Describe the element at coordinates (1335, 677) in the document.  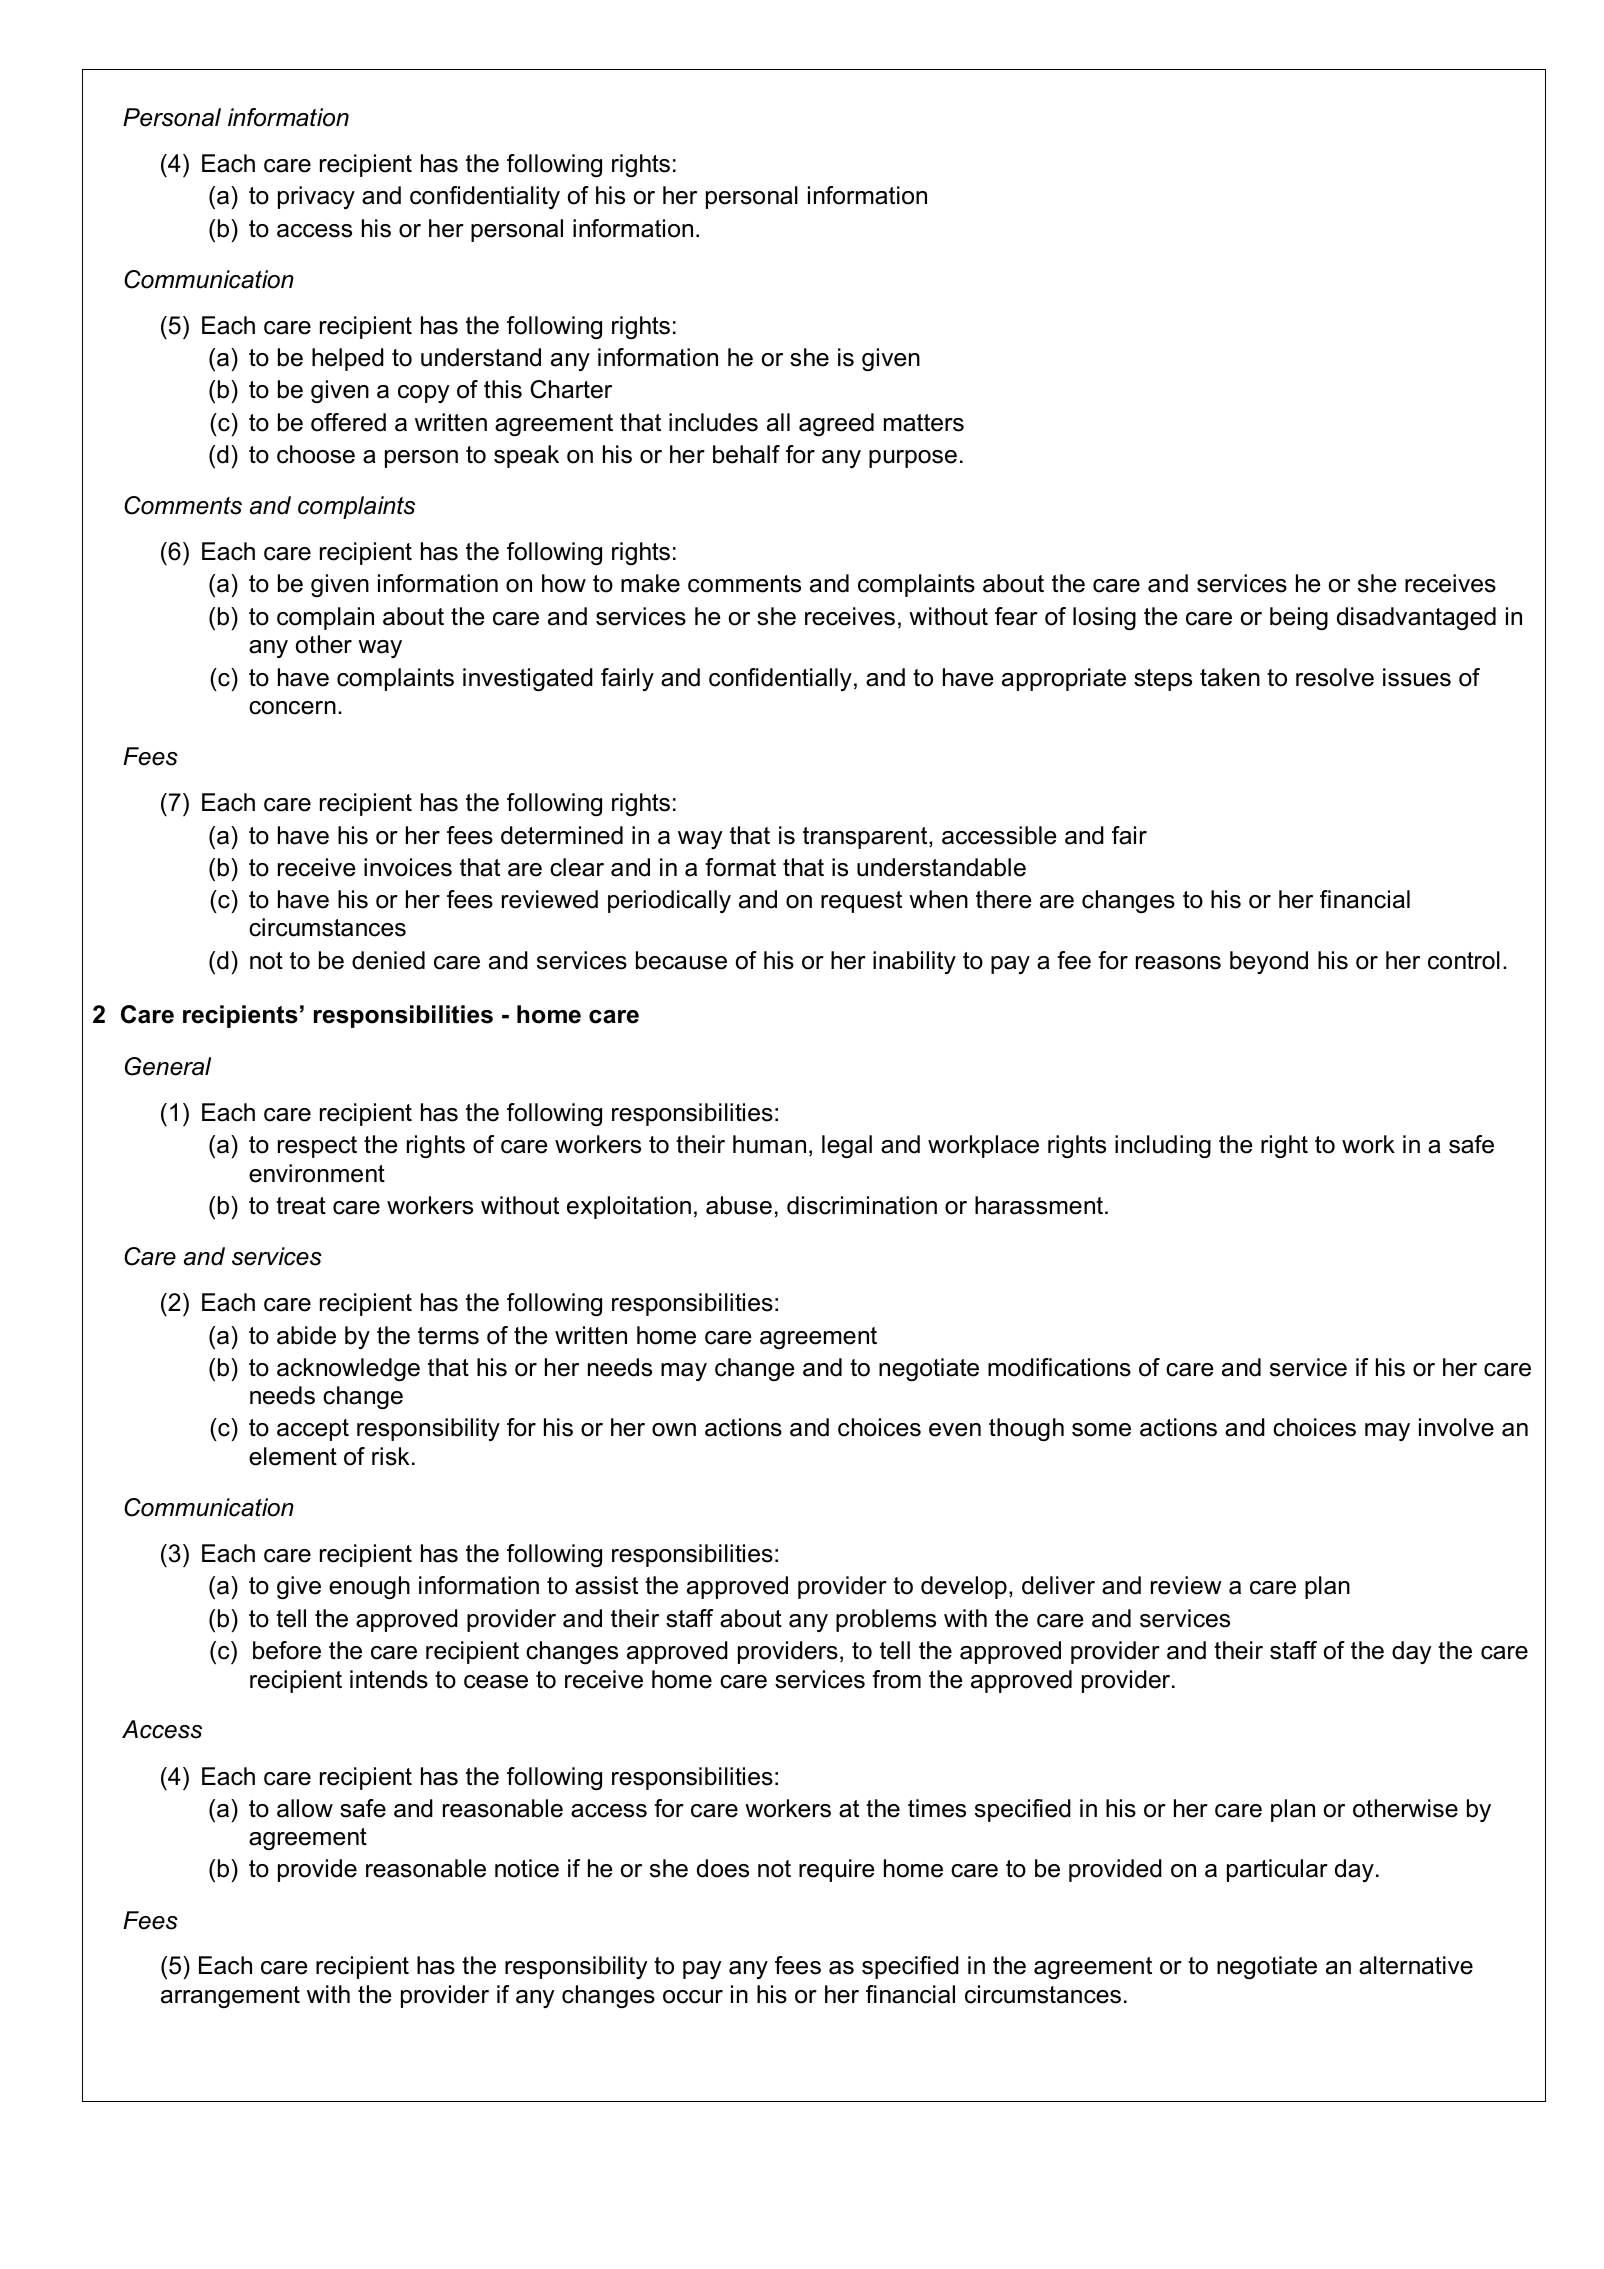
I see `resolve` at that location.
